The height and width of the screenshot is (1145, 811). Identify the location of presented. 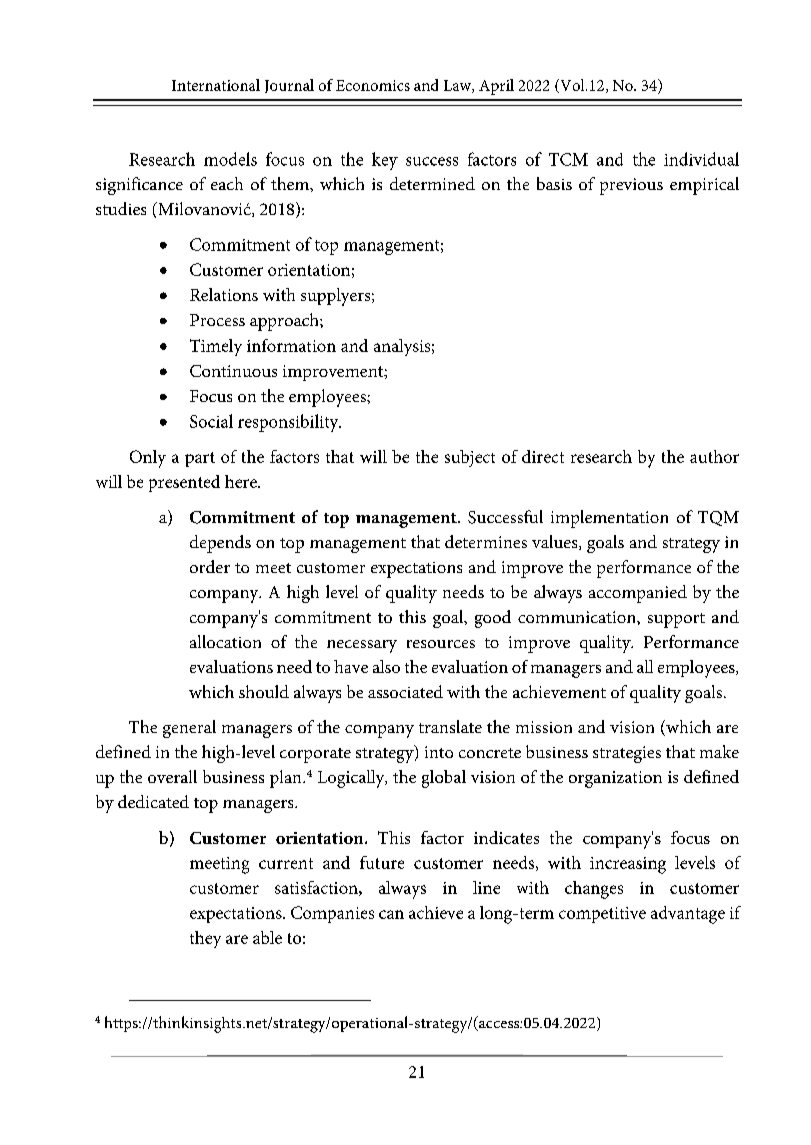
(184, 483).
